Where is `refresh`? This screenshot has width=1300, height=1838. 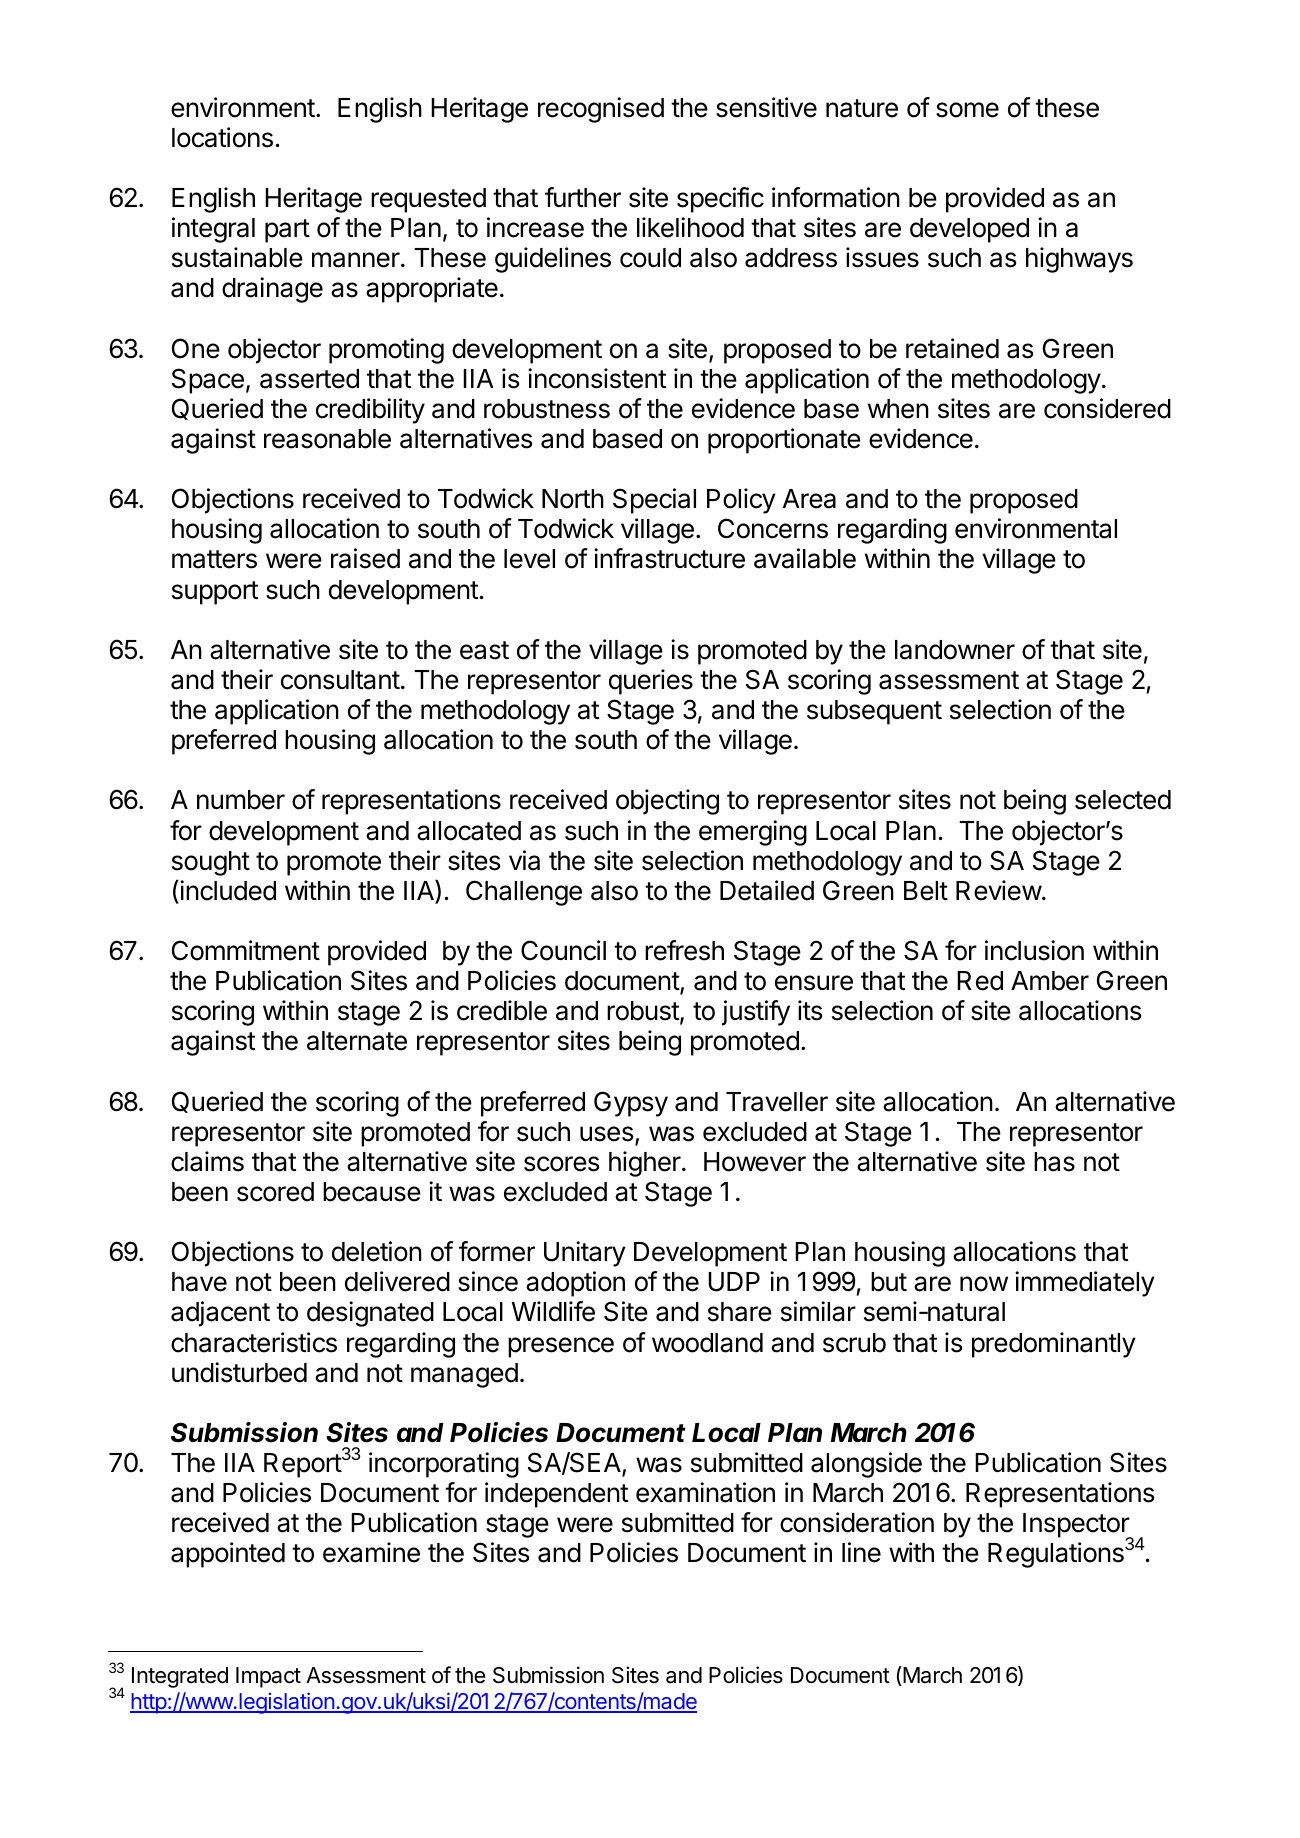
refresh is located at coordinates (684, 950).
